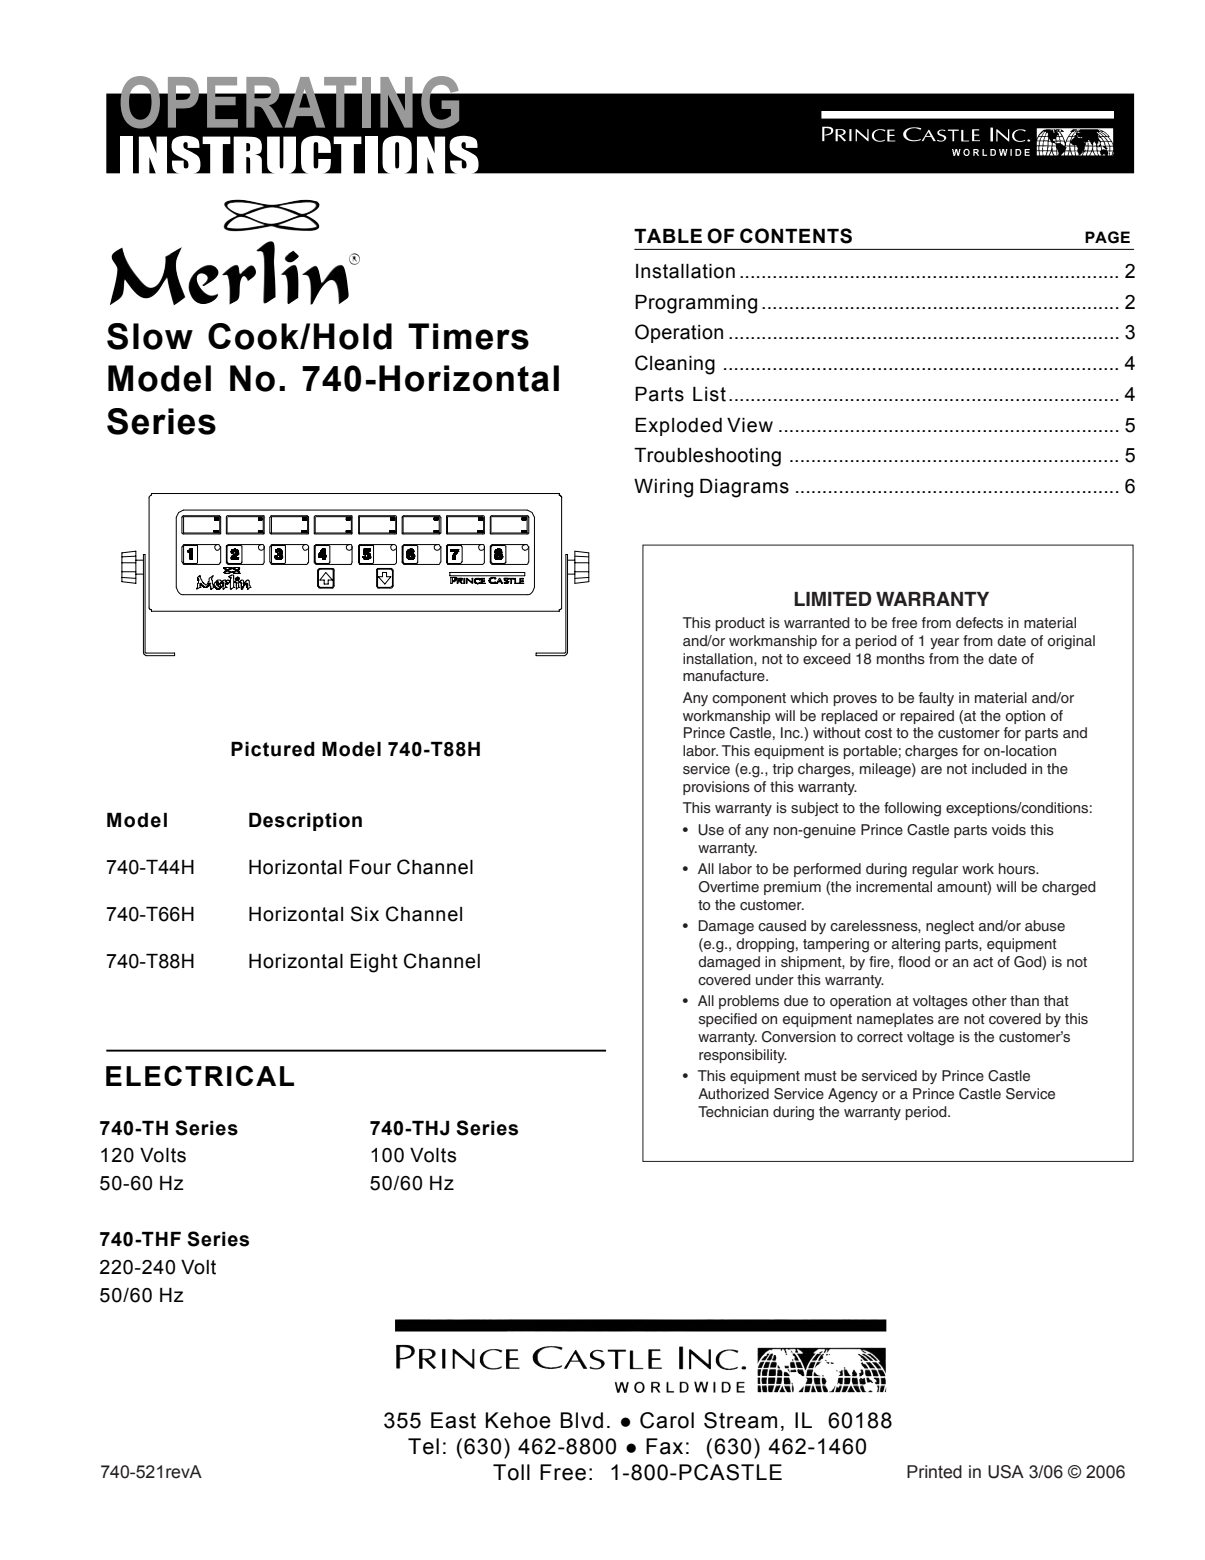 The image size is (1205, 1560). I want to click on Agency, so click(853, 1095).
